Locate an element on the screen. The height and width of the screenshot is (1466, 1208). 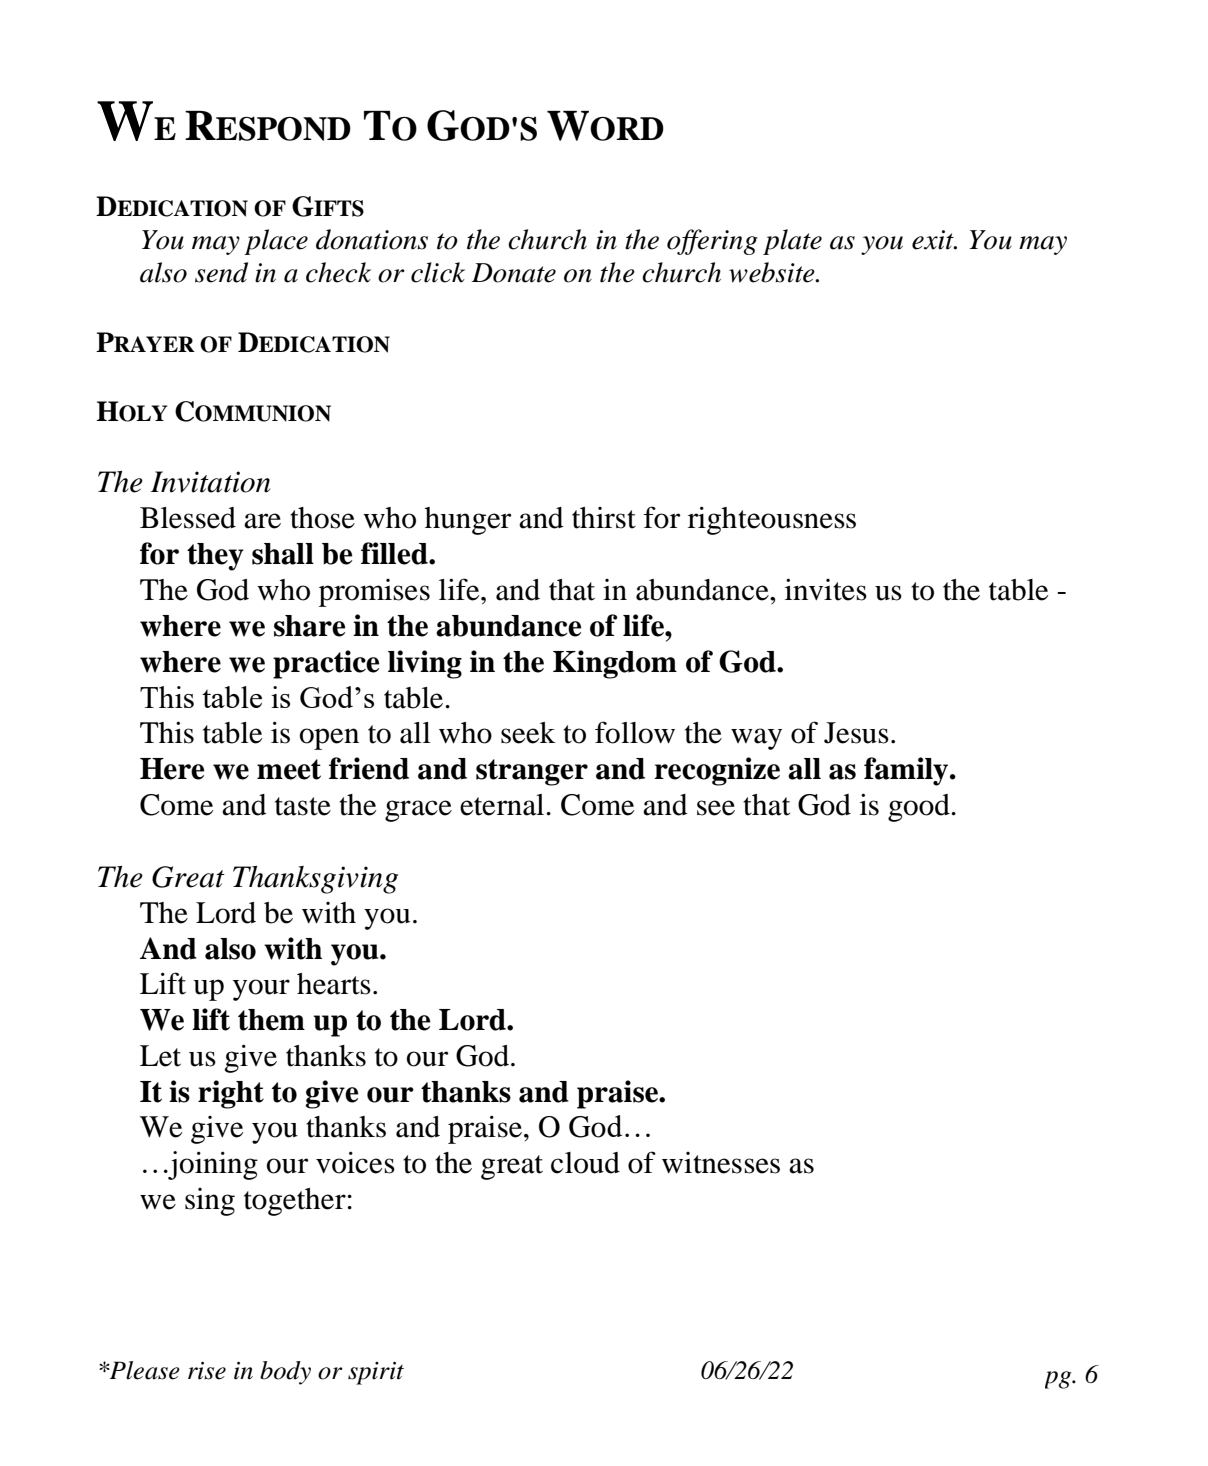
good is located at coordinates (920, 808).
